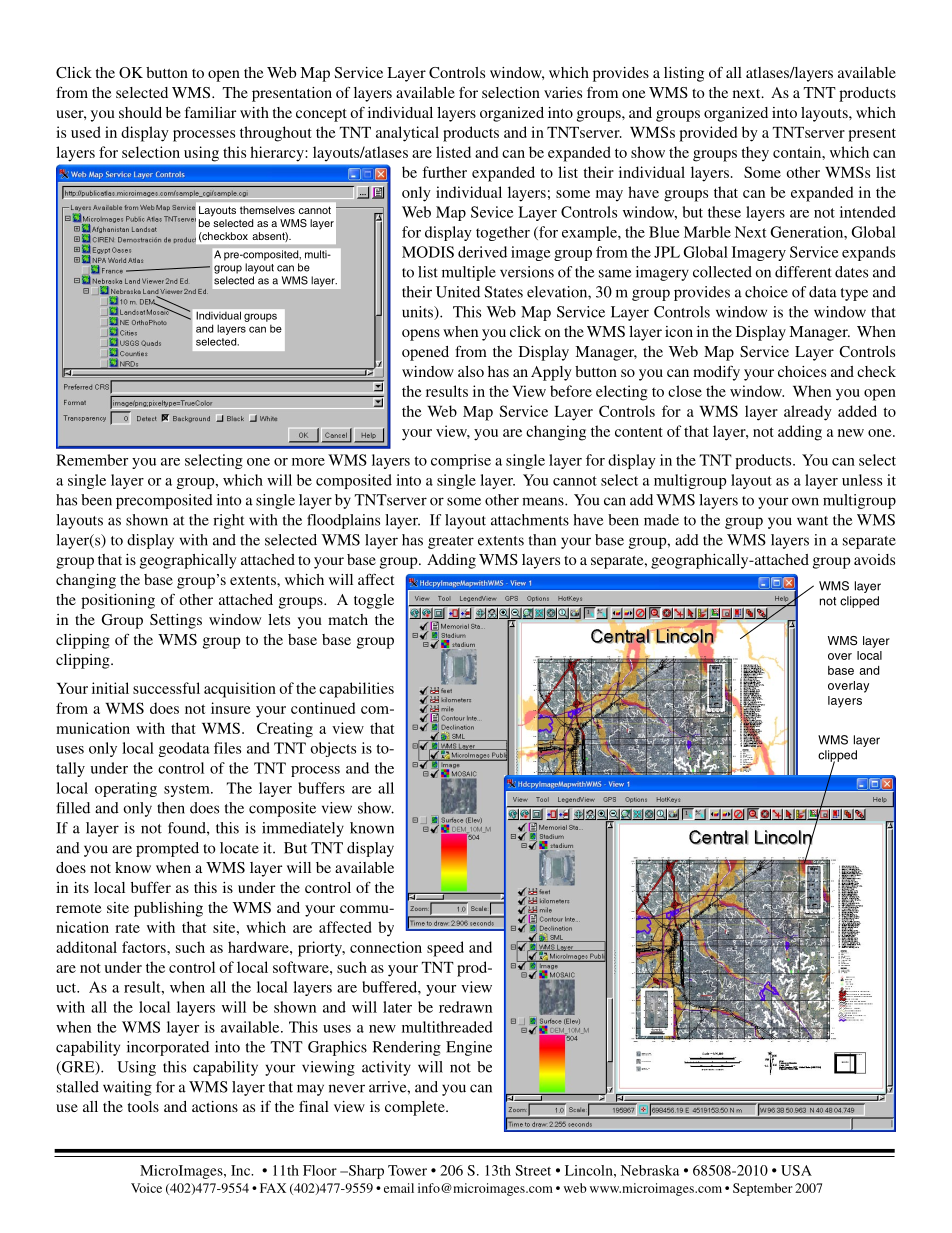 Image resolution: width=952 pixels, height=1233 pixels. I want to click on analytical, so click(407, 134).
